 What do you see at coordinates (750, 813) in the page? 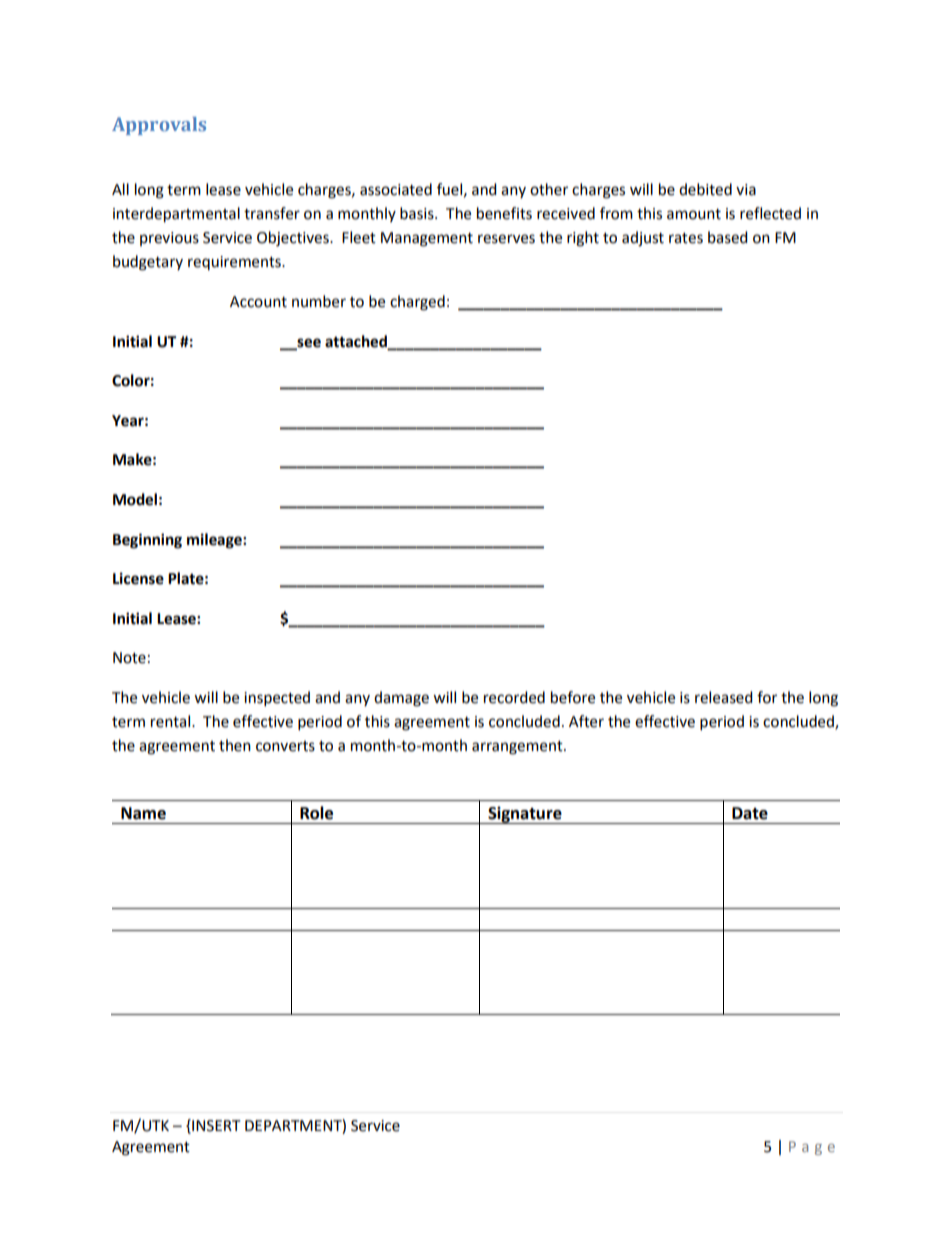
I see `Date` at bounding box center [750, 813].
